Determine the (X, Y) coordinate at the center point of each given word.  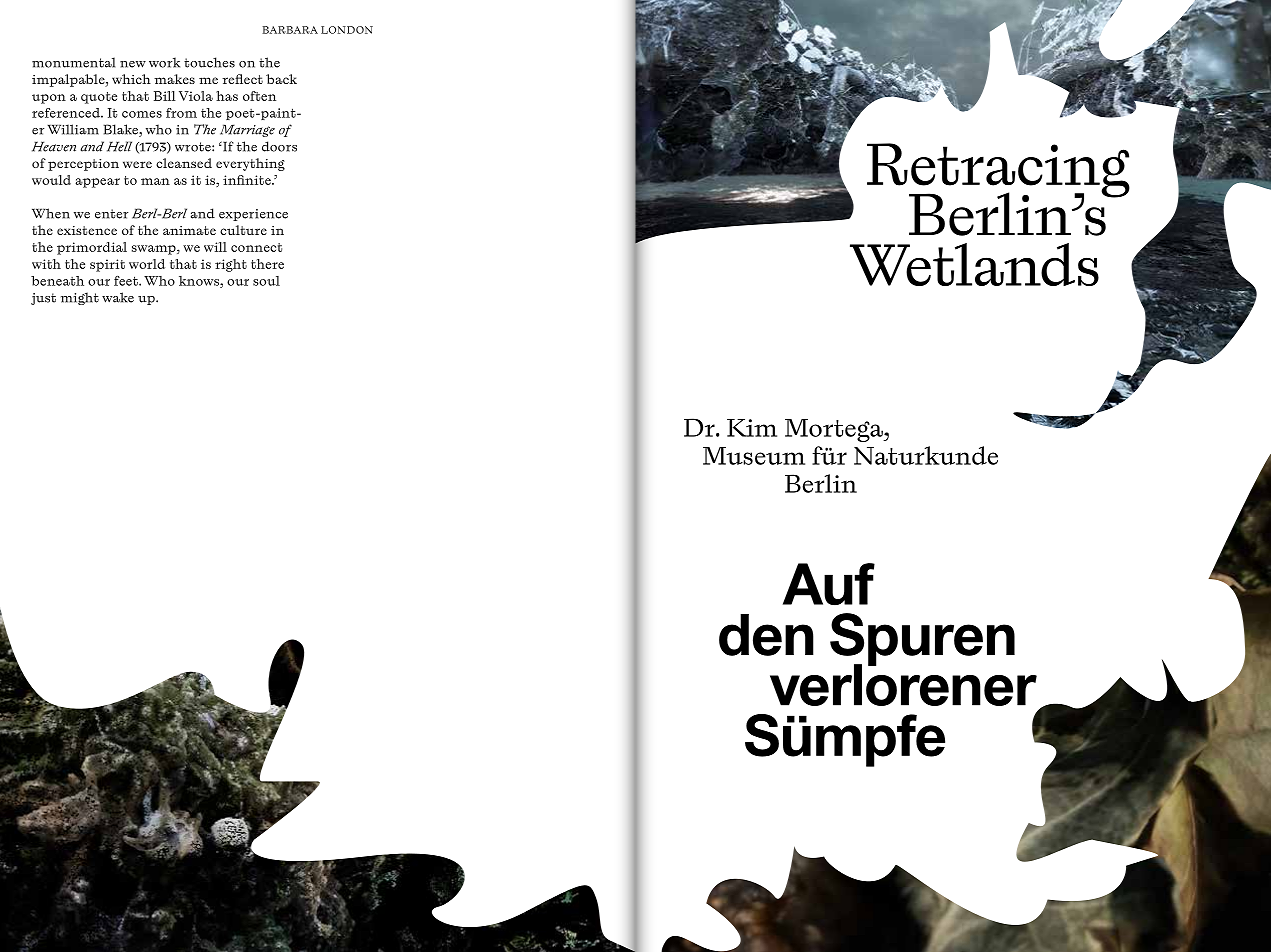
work (164, 62)
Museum (754, 456)
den (766, 635)
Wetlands (974, 264)
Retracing (998, 171)
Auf (829, 584)
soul (266, 281)
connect (256, 247)
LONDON (347, 30)
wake (118, 297)
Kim (752, 428)
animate (189, 230)
